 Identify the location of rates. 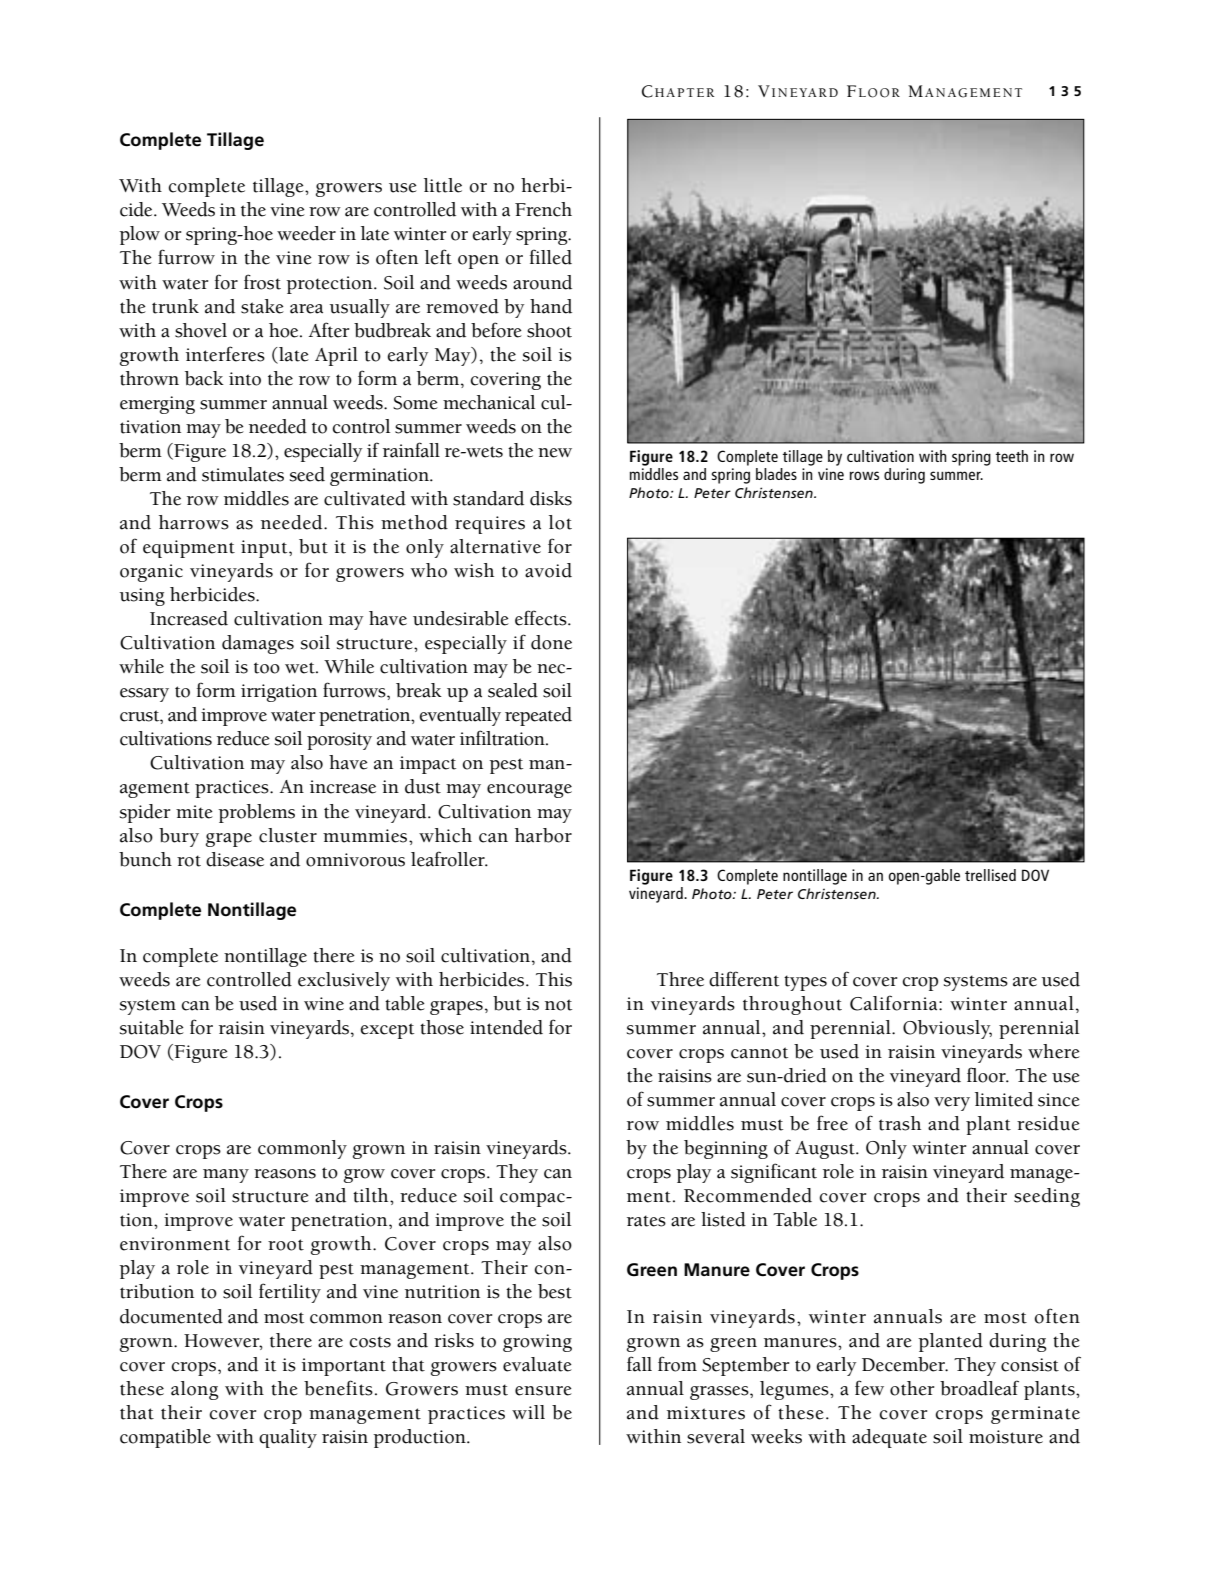
(646, 1221).
